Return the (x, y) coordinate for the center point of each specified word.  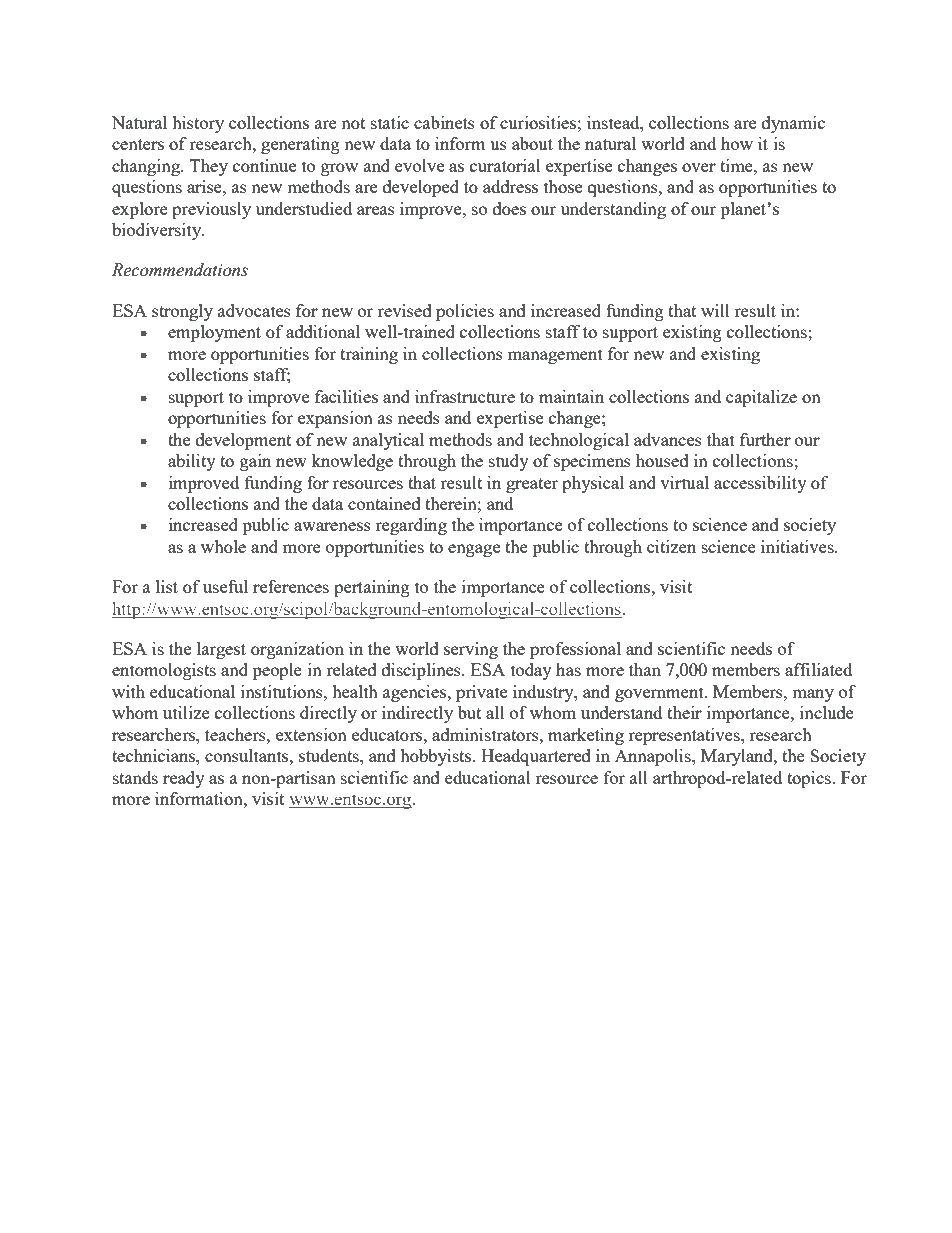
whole (223, 546)
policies (465, 312)
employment (214, 333)
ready (184, 779)
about (532, 143)
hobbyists (435, 757)
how (737, 143)
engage (474, 550)
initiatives (798, 546)
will (715, 310)
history (198, 124)
